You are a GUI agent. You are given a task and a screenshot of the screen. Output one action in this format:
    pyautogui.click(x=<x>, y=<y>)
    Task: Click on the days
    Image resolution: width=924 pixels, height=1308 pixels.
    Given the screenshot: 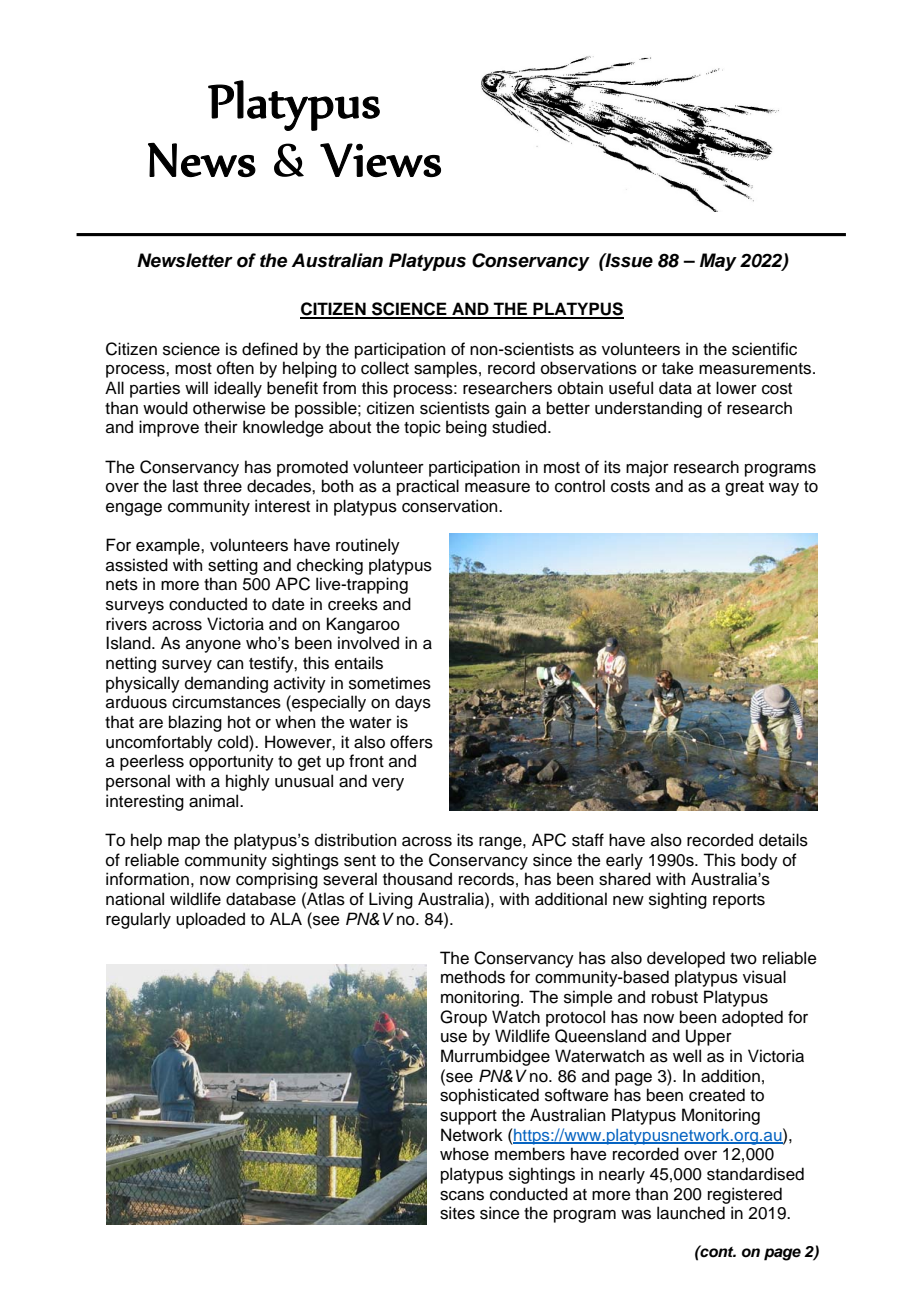 What is the action you would take?
    pyautogui.click(x=413, y=703)
